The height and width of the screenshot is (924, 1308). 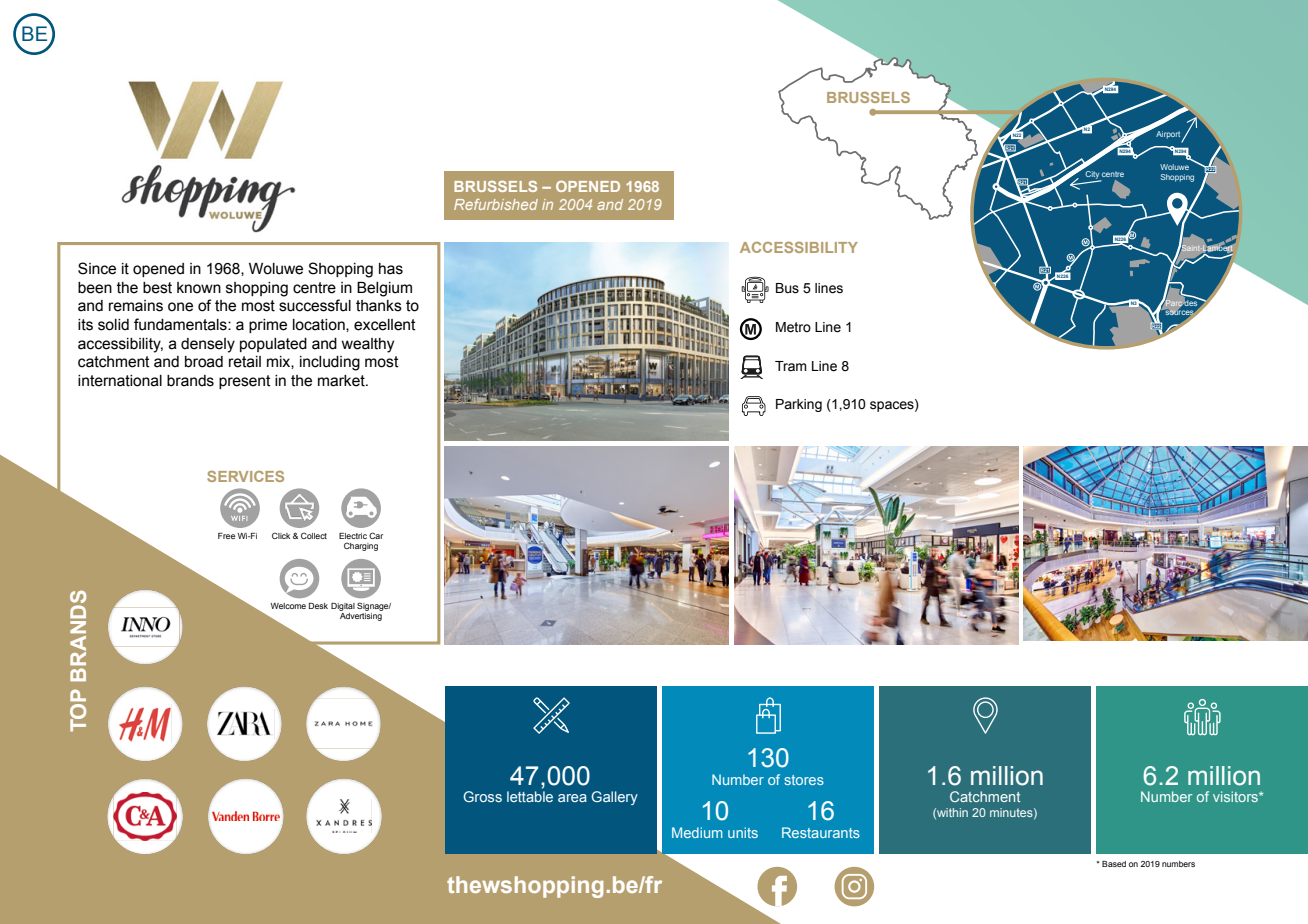 What do you see at coordinates (697, 832) in the screenshot?
I see `Medium` at bounding box center [697, 832].
